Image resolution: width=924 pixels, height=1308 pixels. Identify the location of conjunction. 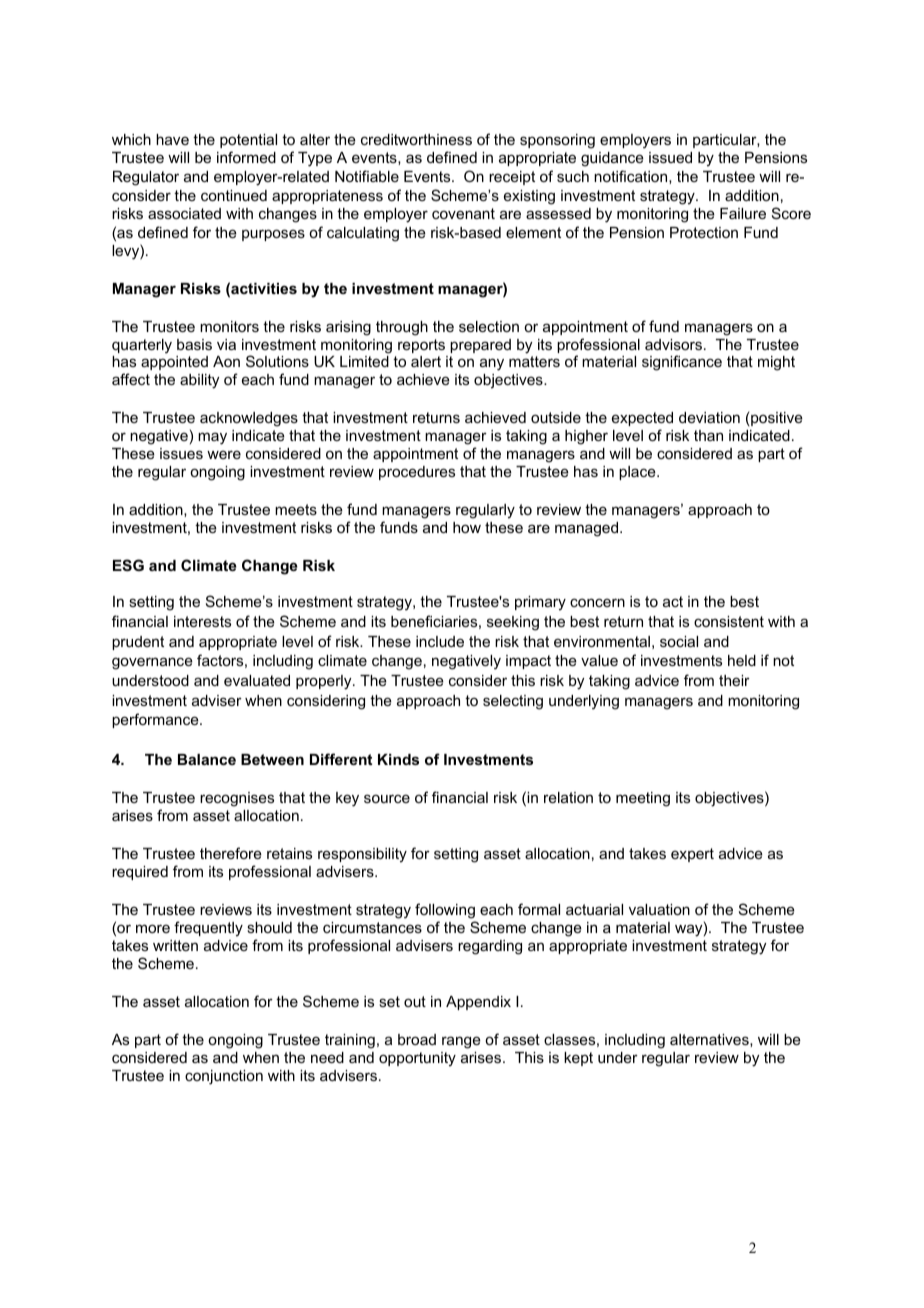
(224, 1077).
